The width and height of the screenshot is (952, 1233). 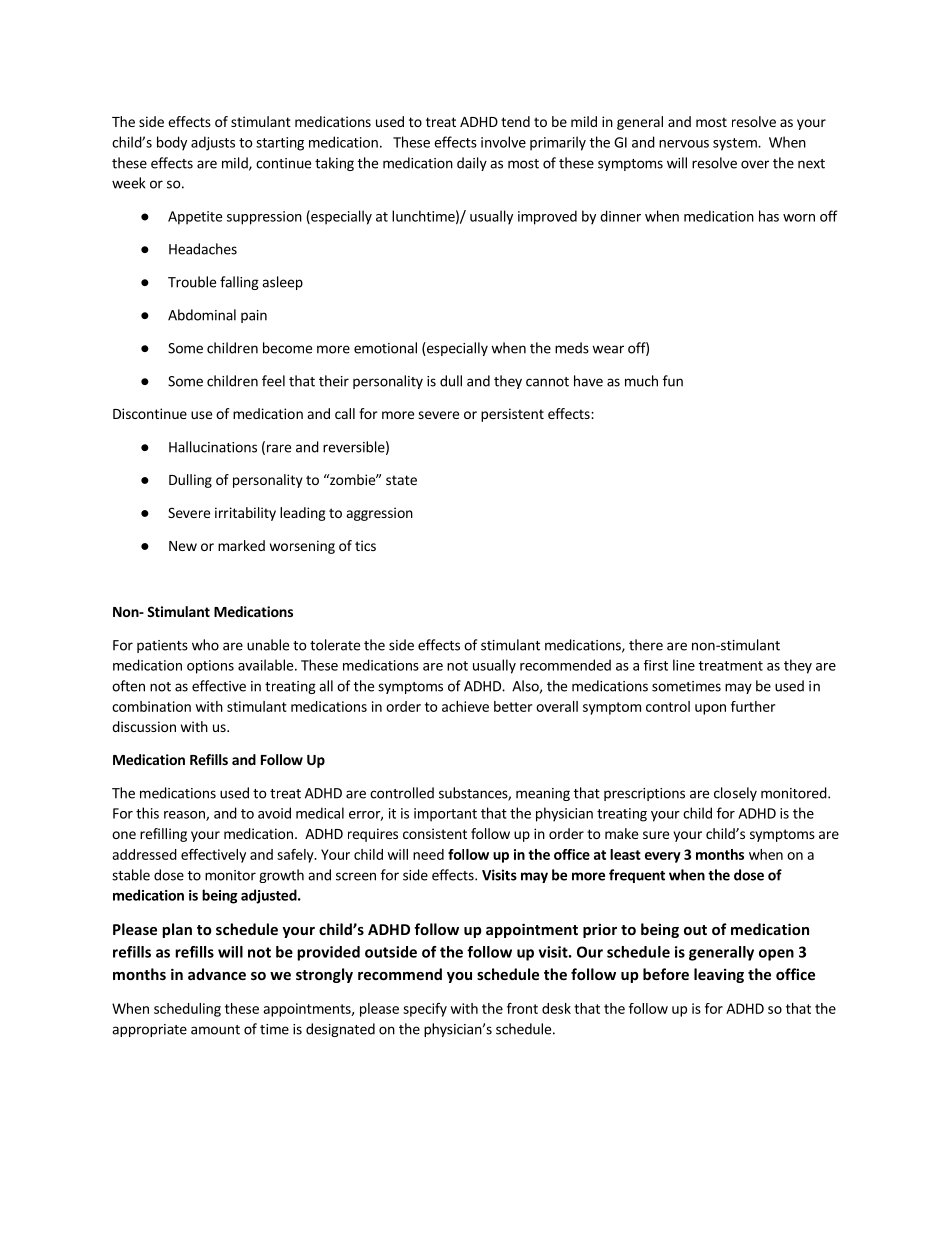 I want to click on specify, so click(x=425, y=1010).
